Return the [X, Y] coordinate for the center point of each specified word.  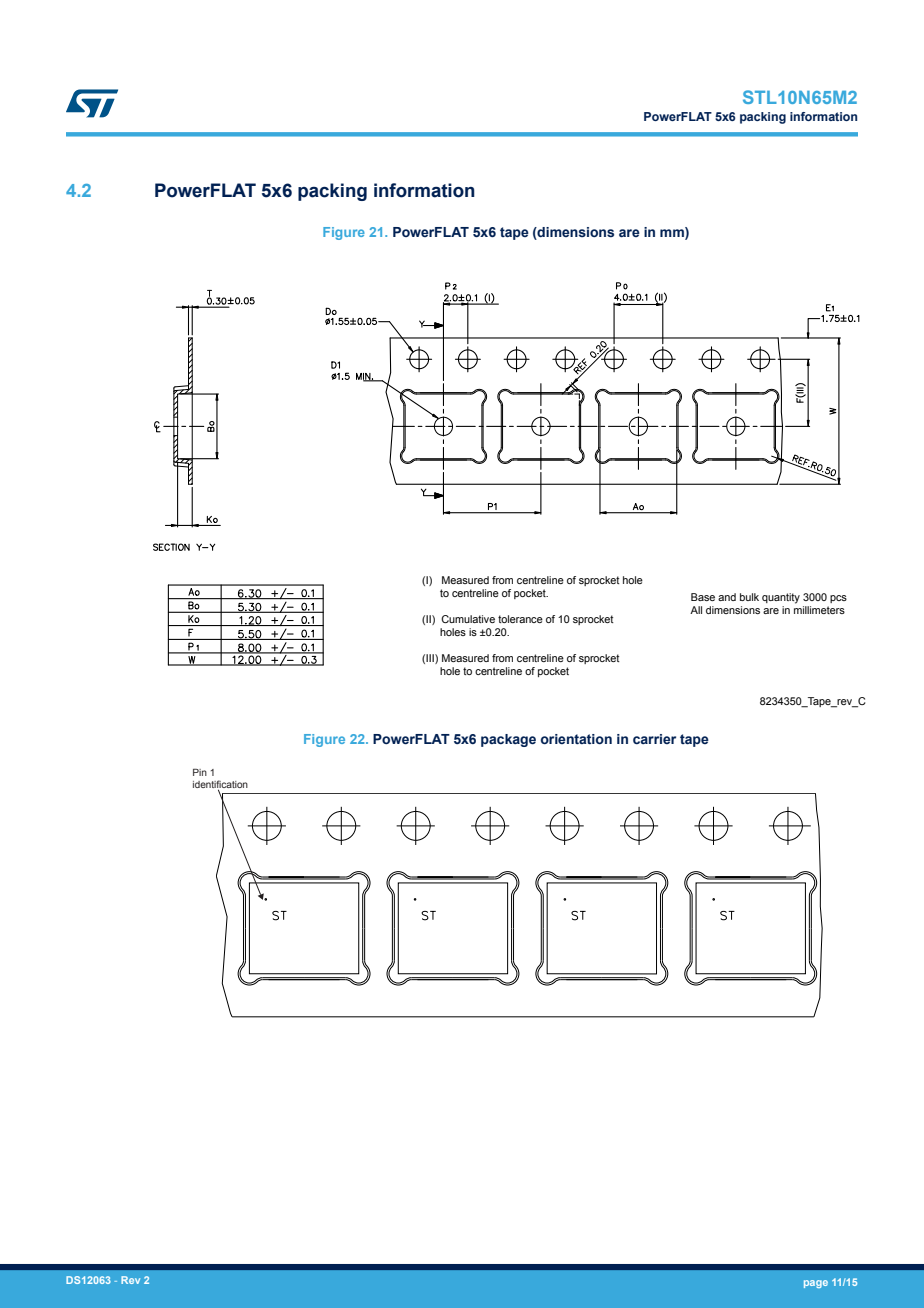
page [816, 1284]
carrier [654, 739]
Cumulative [468, 619]
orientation [576, 739]
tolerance [520, 619]
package [508, 740]
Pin [200, 772]
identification [220, 785]
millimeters [819, 610]
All [696, 610]
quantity [781, 598]
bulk [749, 597]
